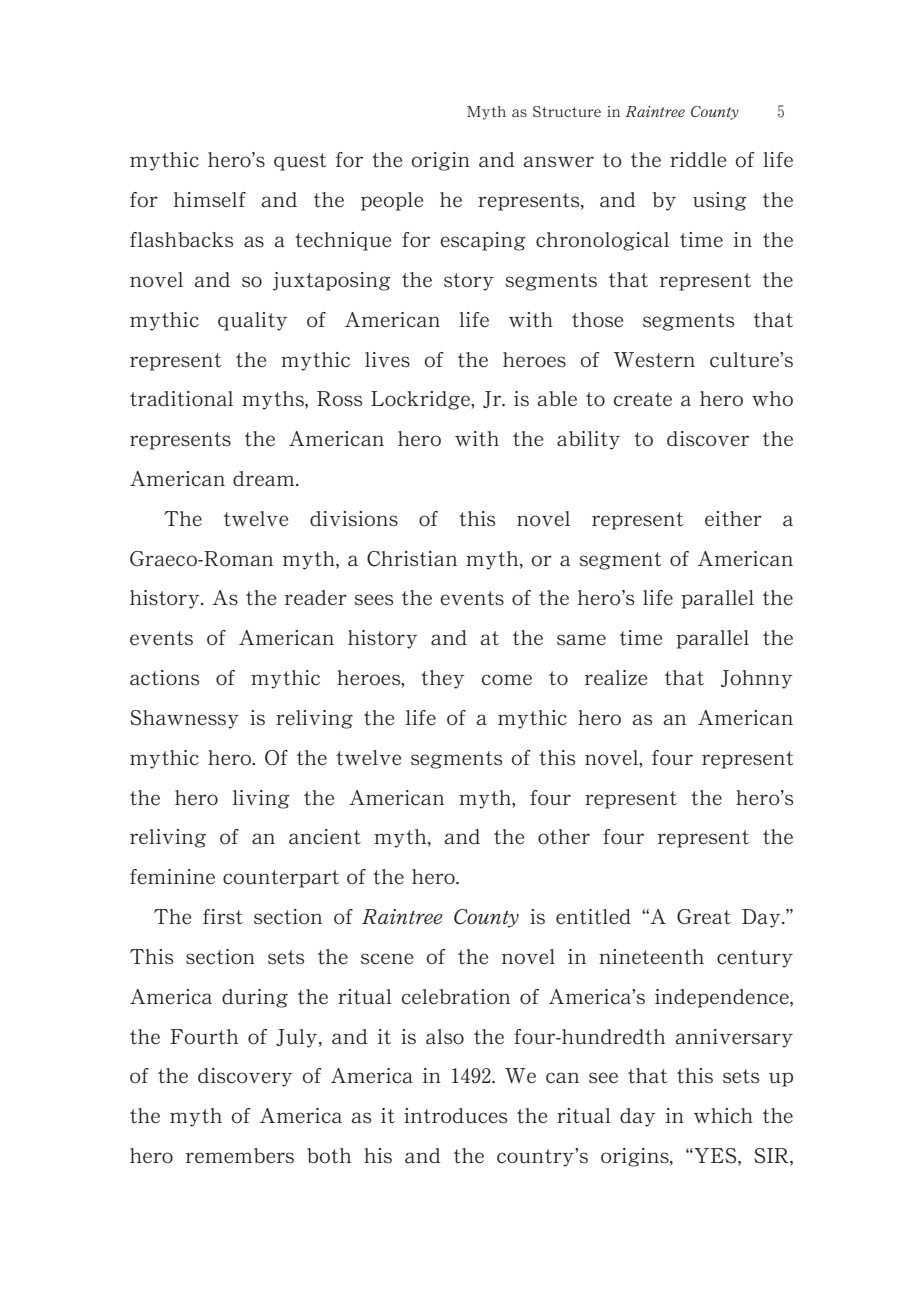  Describe the element at coordinates (757, 679) in the screenshot. I see `Johnny` at that location.
